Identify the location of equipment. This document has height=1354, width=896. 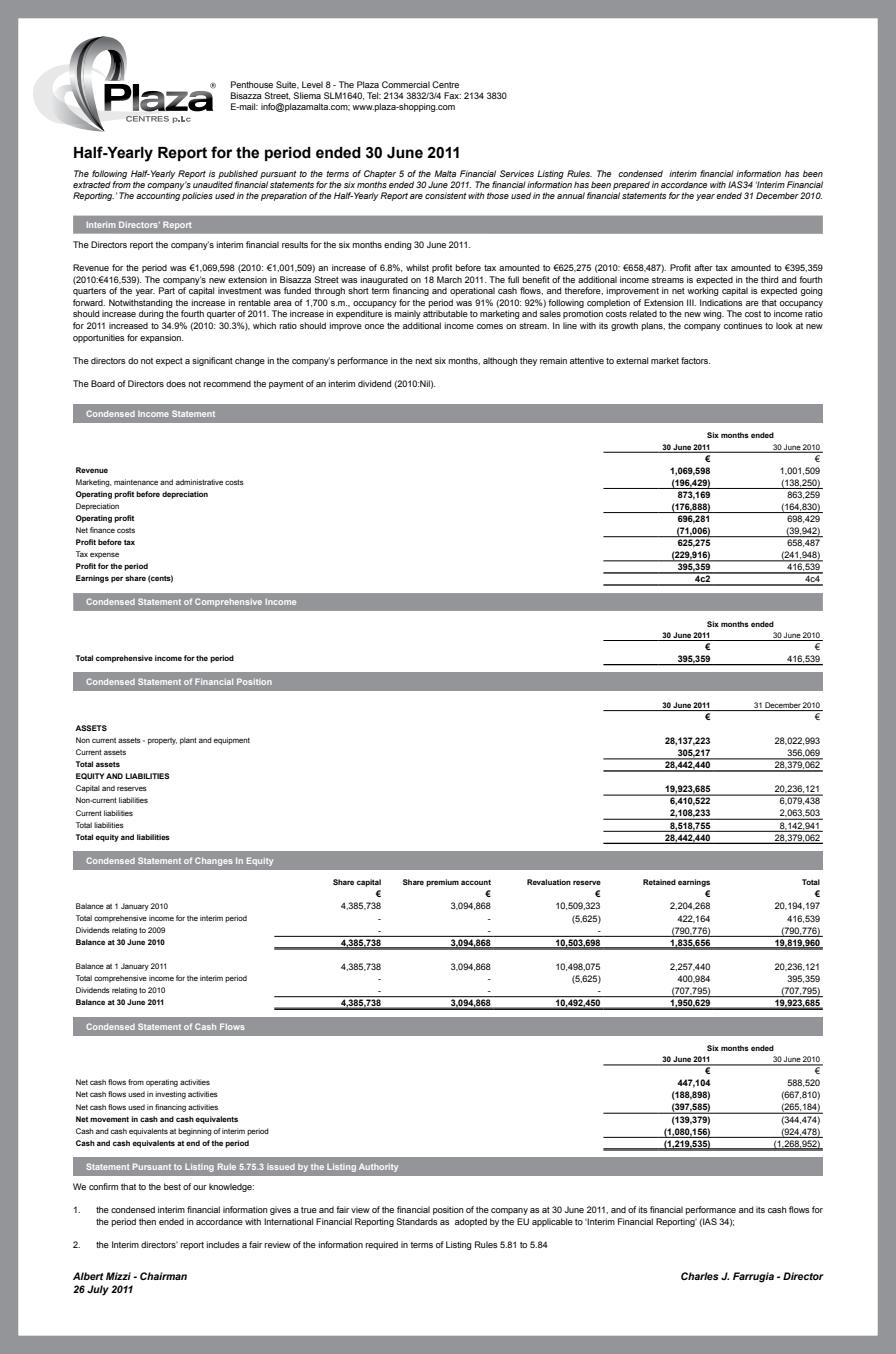
(232, 741).
